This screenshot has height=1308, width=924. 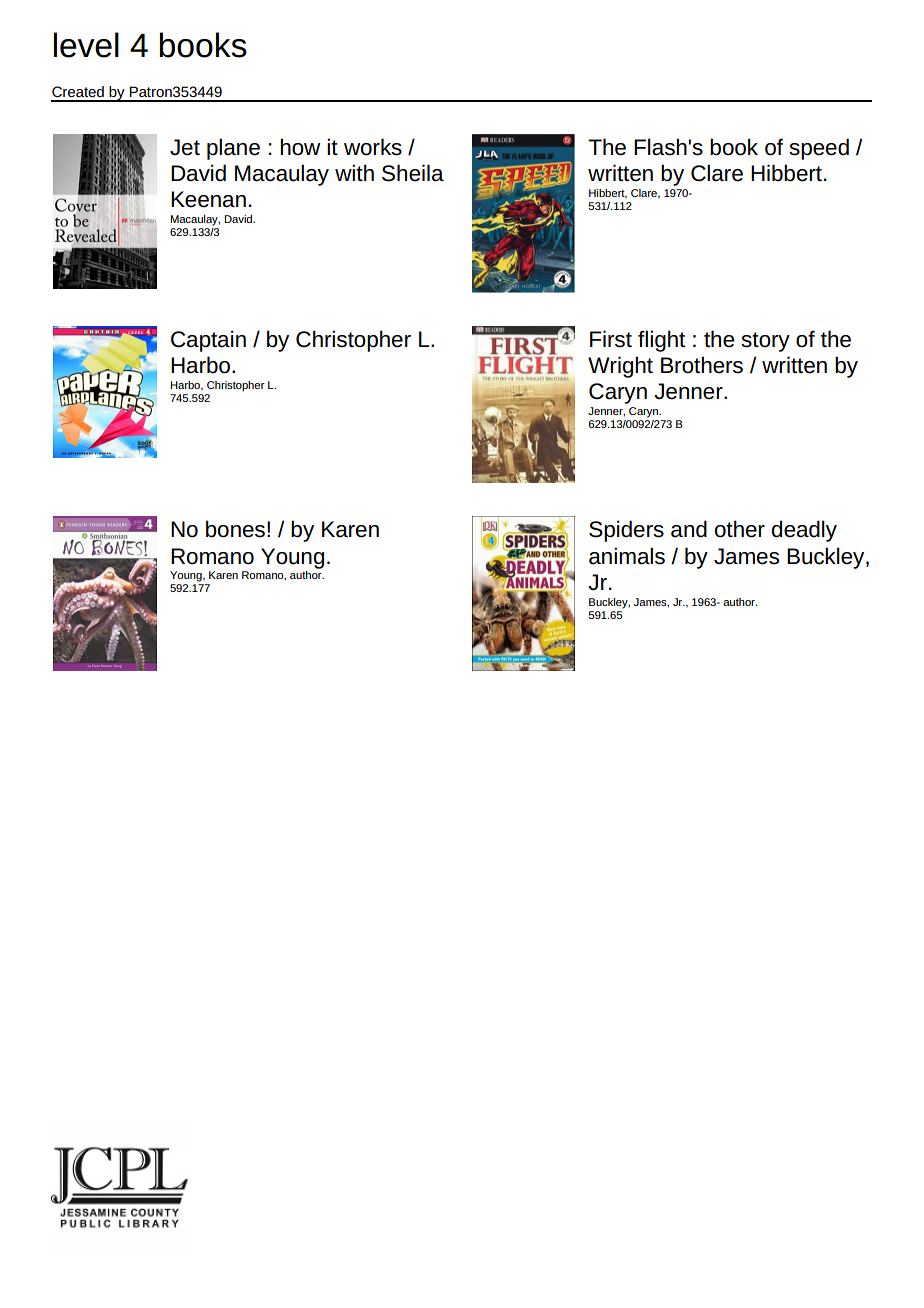 What do you see at coordinates (627, 556) in the screenshot?
I see `animals` at bounding box center [627, 556].
